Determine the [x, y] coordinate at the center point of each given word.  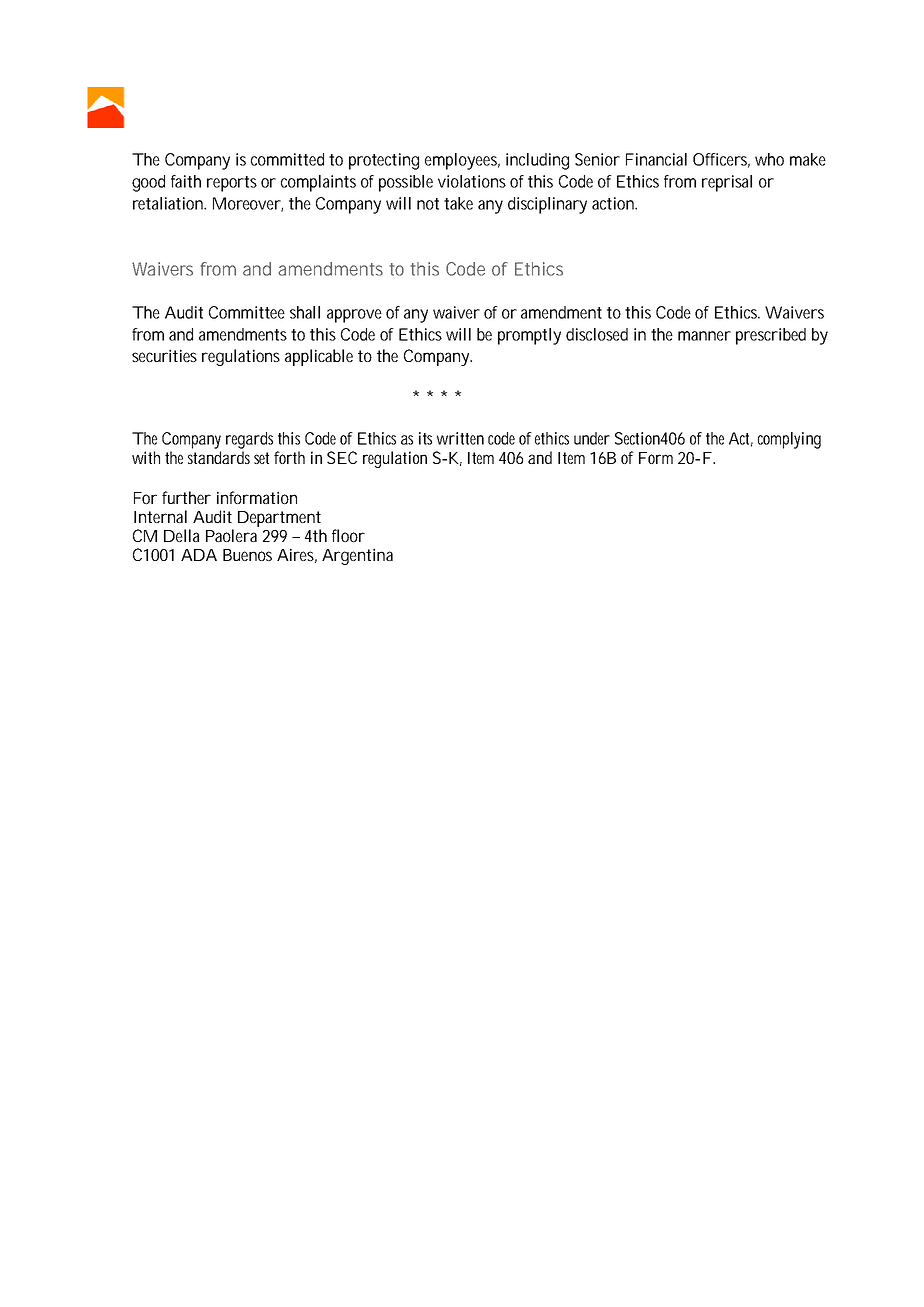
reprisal [727, 183]
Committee [247, 312]
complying [789, 440]
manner [704, 336]
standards [219, 457]
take [458, 203]
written [460, 438]
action [614, 203]
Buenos [247, 555]
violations [472, 181]
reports [232, 184]
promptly [529, 336]
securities [164, 355]
